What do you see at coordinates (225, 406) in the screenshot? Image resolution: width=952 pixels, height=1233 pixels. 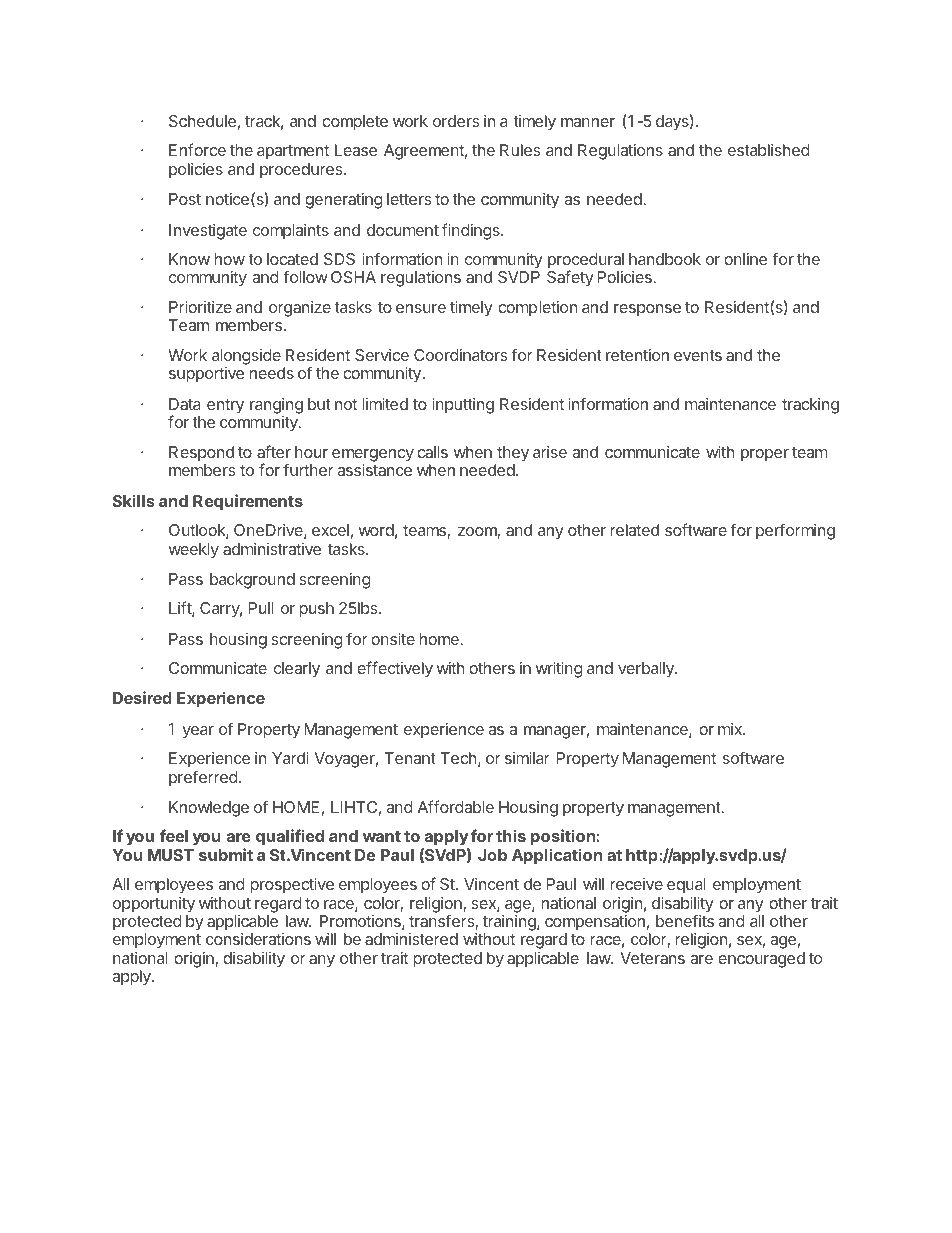 I see `entry` at bounding box center [225, 406].
